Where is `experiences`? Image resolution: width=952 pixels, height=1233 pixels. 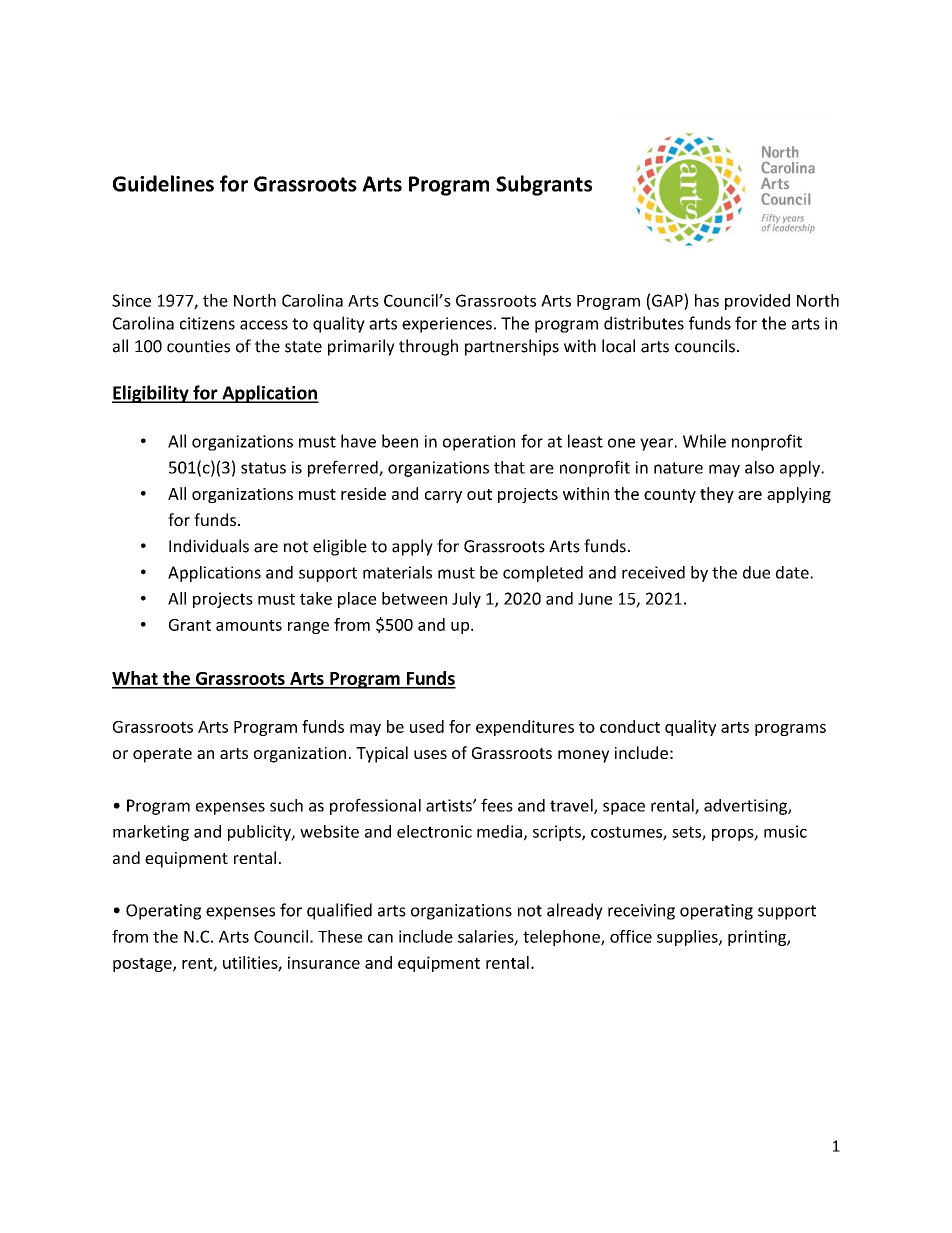 experiences is located at coordinates (447, 325).
